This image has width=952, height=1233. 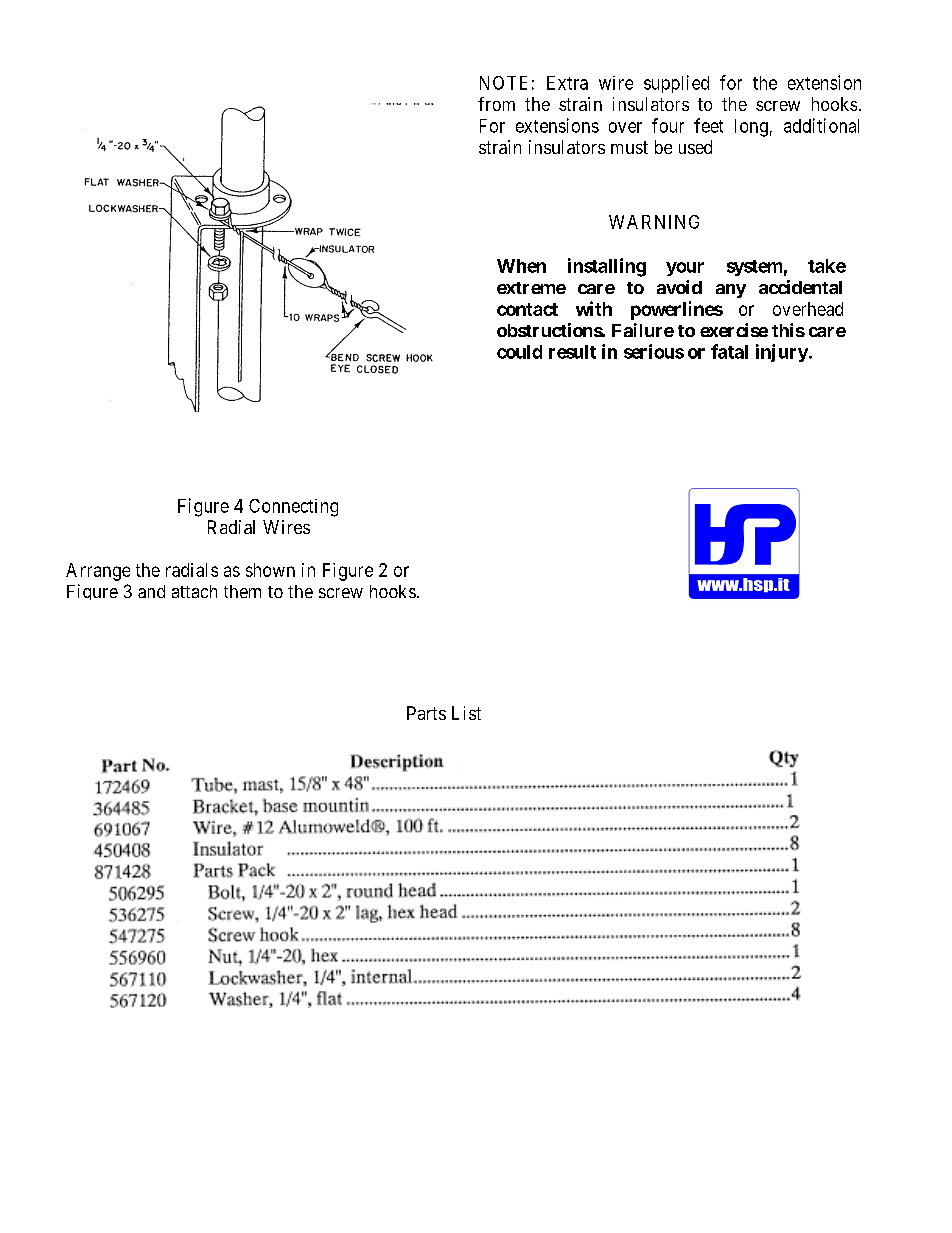 I want to click on feet, so click(x=708, y=125).
